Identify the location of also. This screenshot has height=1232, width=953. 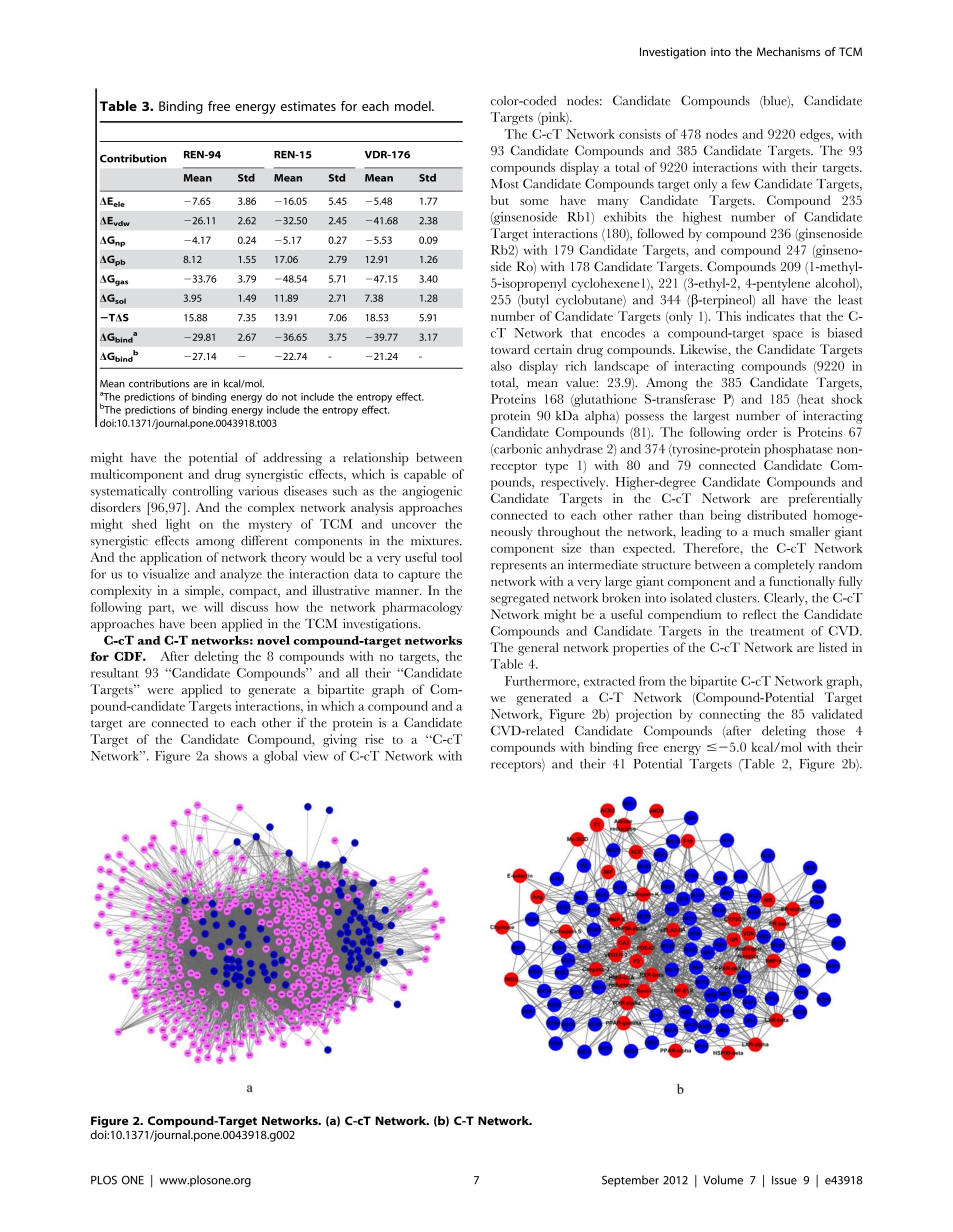
(501, 366).
